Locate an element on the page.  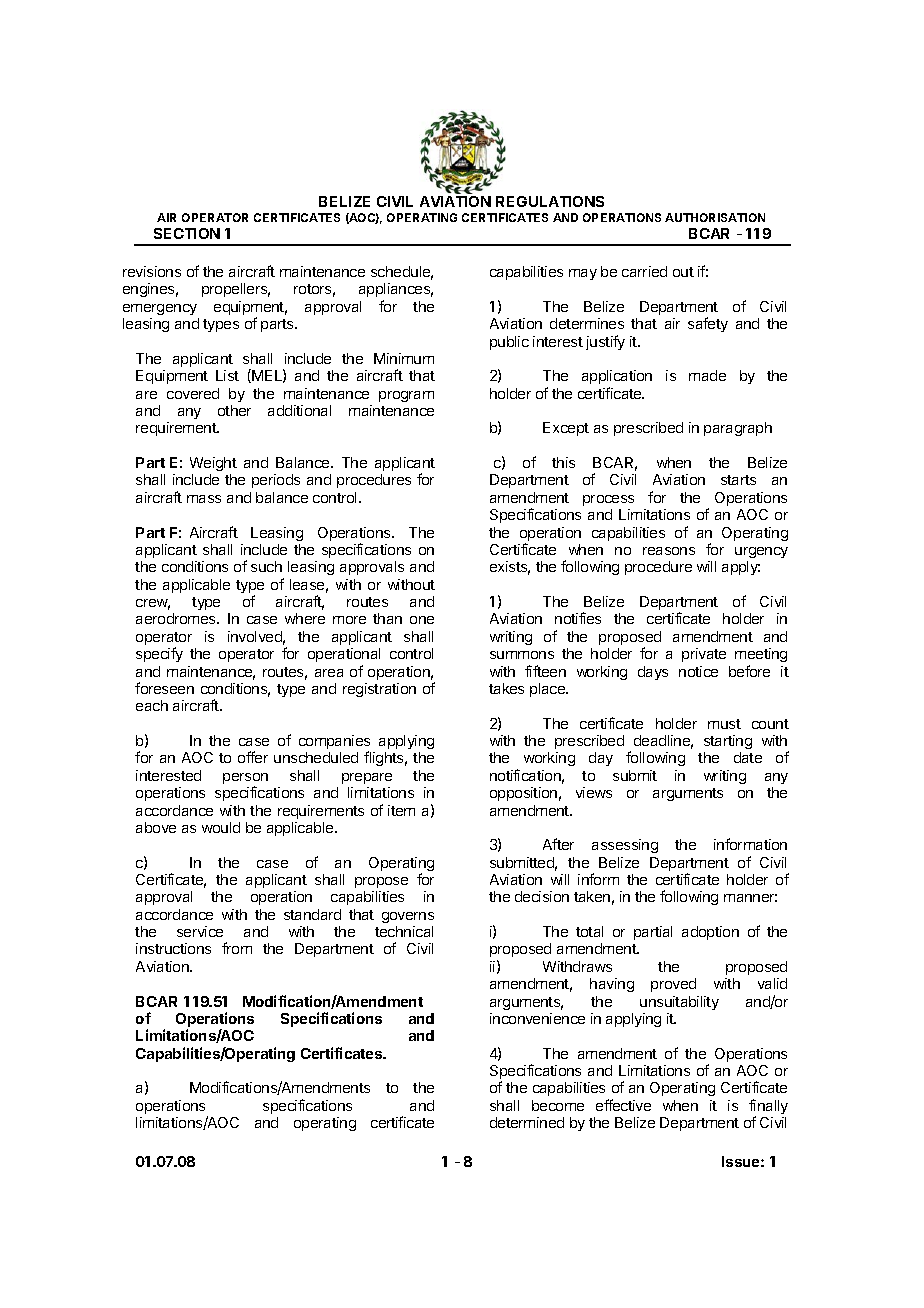
paragraph is located at coordinates (738, 429).
